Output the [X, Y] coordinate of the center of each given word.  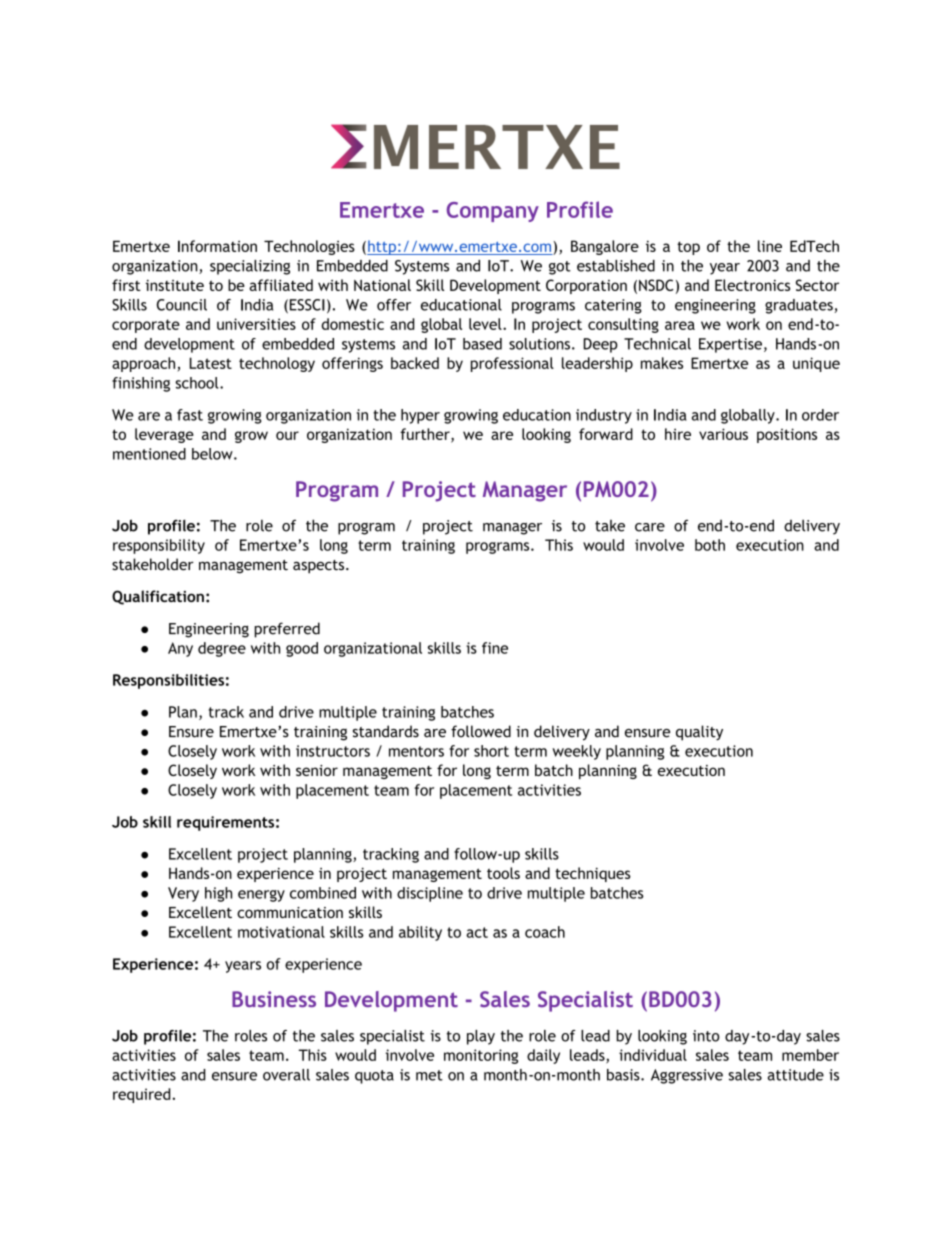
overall [286, 1075]
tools [503, 873]
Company [493, 212]
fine [495, 648]
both [710, 545]
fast [190, 415]
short [491, 751]
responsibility [159, 546]
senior [317, 770]
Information [217, 246]
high [218, 894]
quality [699, 733]
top [688, 248]
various [723, 434]
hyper [420, 416]
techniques [593, 874]
